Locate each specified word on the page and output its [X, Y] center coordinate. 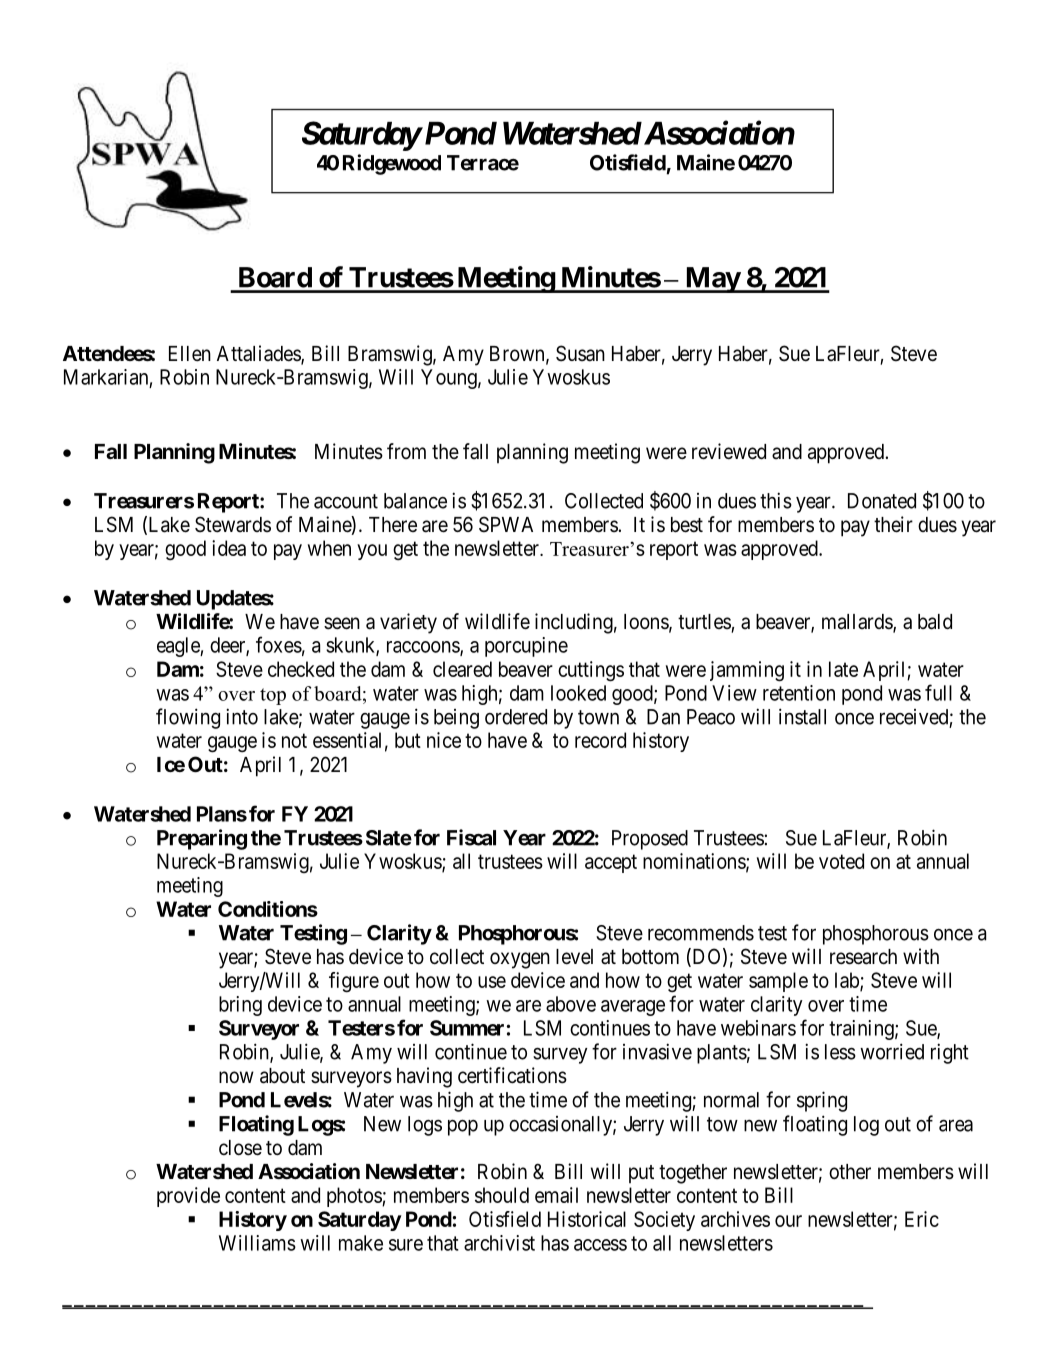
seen [342, 623]
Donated [882, 501]
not [294, 740]
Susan [580, 353]
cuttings [591, 671]
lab [848, 981]
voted [841, 861]
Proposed [650, 840]
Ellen [190, 354]
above [571, 1004]
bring [240, 1006]
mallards [858, 623]
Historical [587, 1219]
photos [355, 1197]
